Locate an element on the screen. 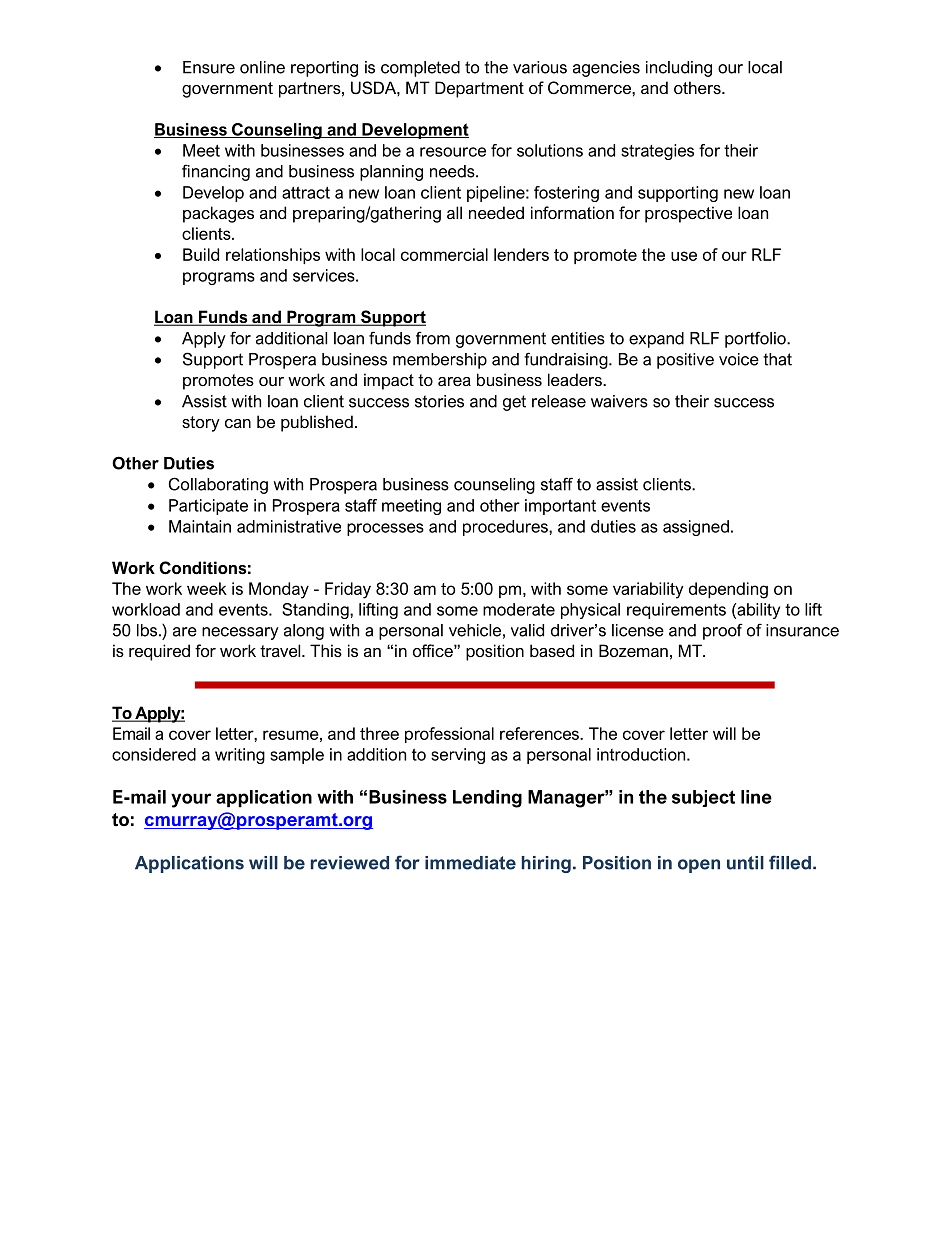  immediate is located at coordinates (470, 863).
